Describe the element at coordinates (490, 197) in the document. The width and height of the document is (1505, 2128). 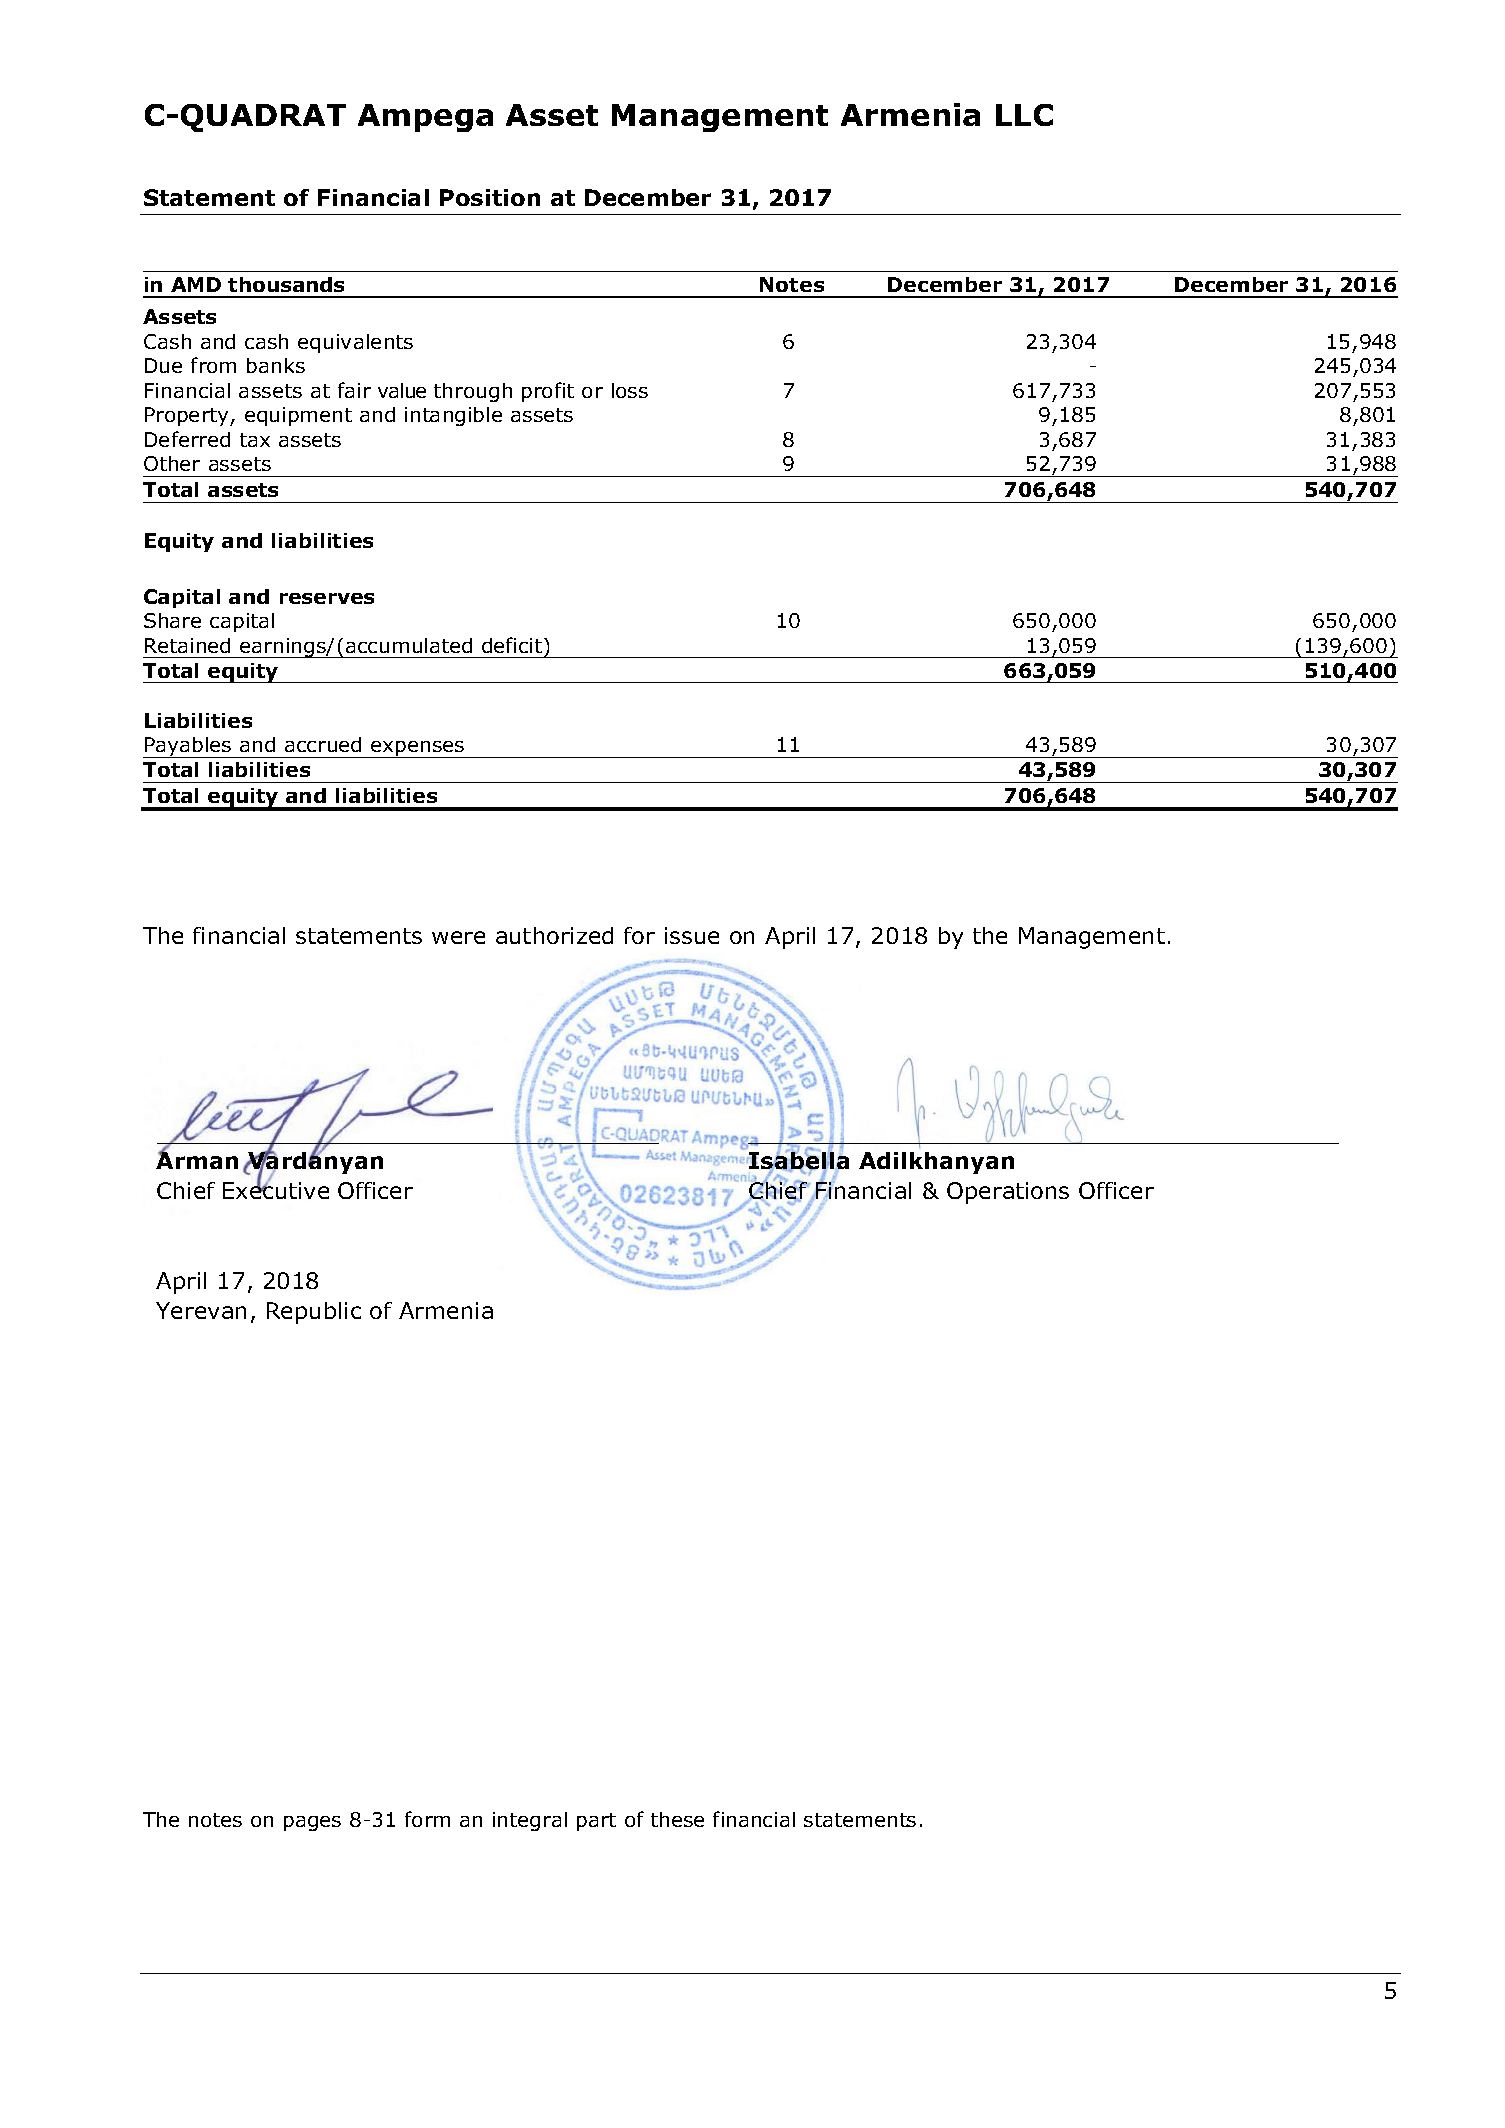
I see `Position` at that location.
